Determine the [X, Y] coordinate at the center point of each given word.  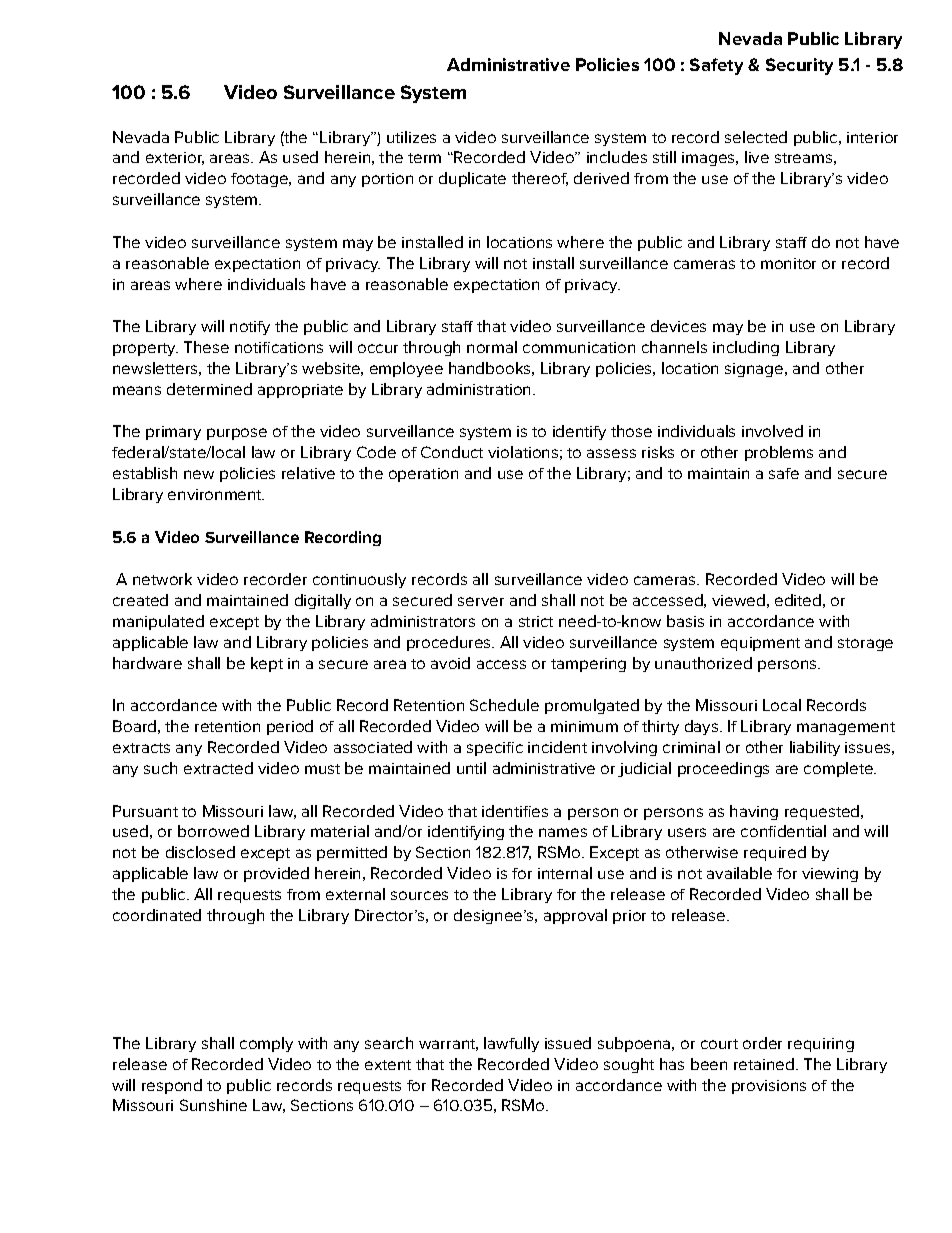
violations [523, 452]
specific [495, 749]
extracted [218, 768]
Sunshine [213, 1105]
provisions [769, 1087]
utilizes [411, 137]
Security [799, 66]
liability [815, 748]
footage [260, 180]
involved [772, 431]
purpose [237, 434]
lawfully [511, 1044]
